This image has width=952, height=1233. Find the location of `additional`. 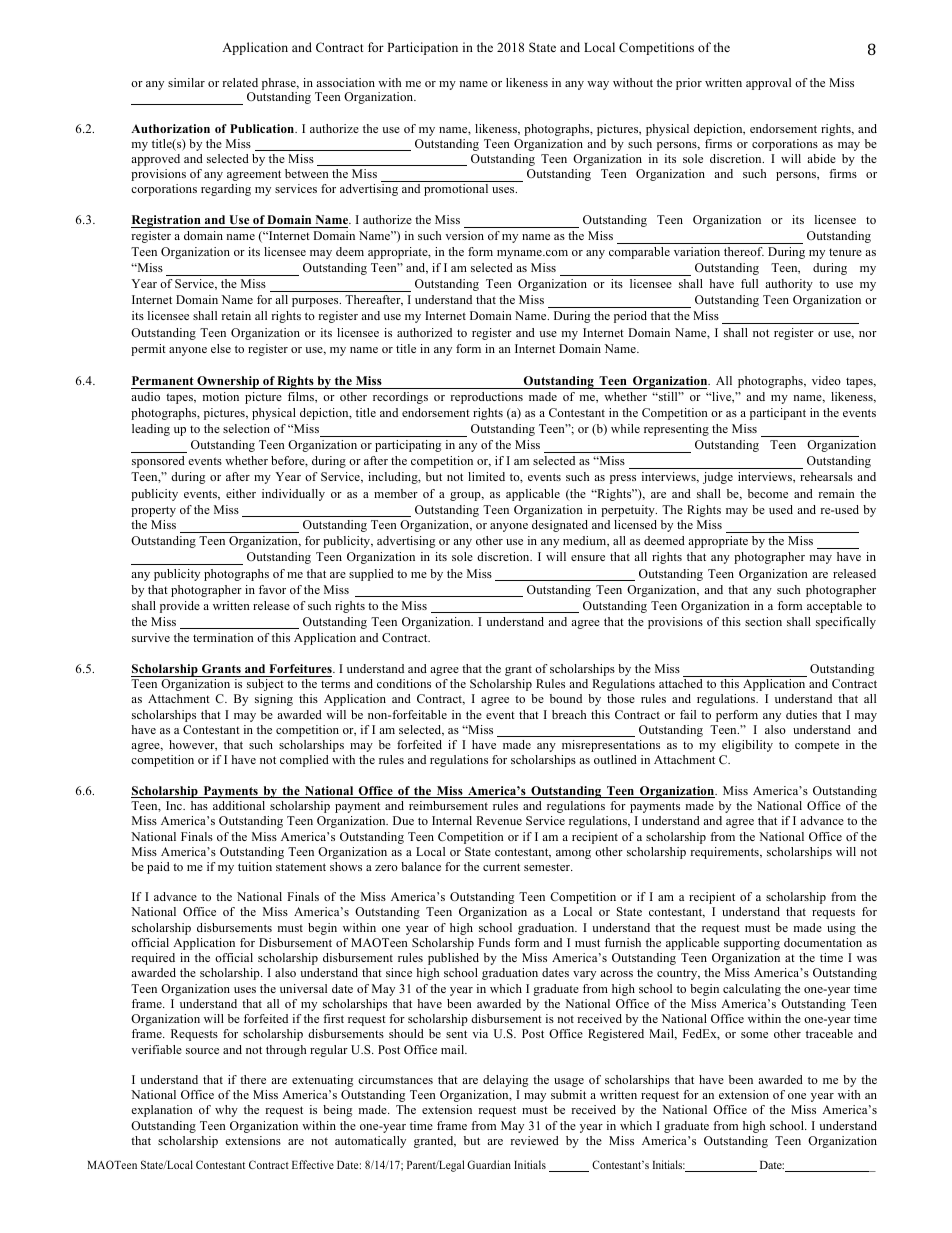

additional is located at coordinates (239, 805).
